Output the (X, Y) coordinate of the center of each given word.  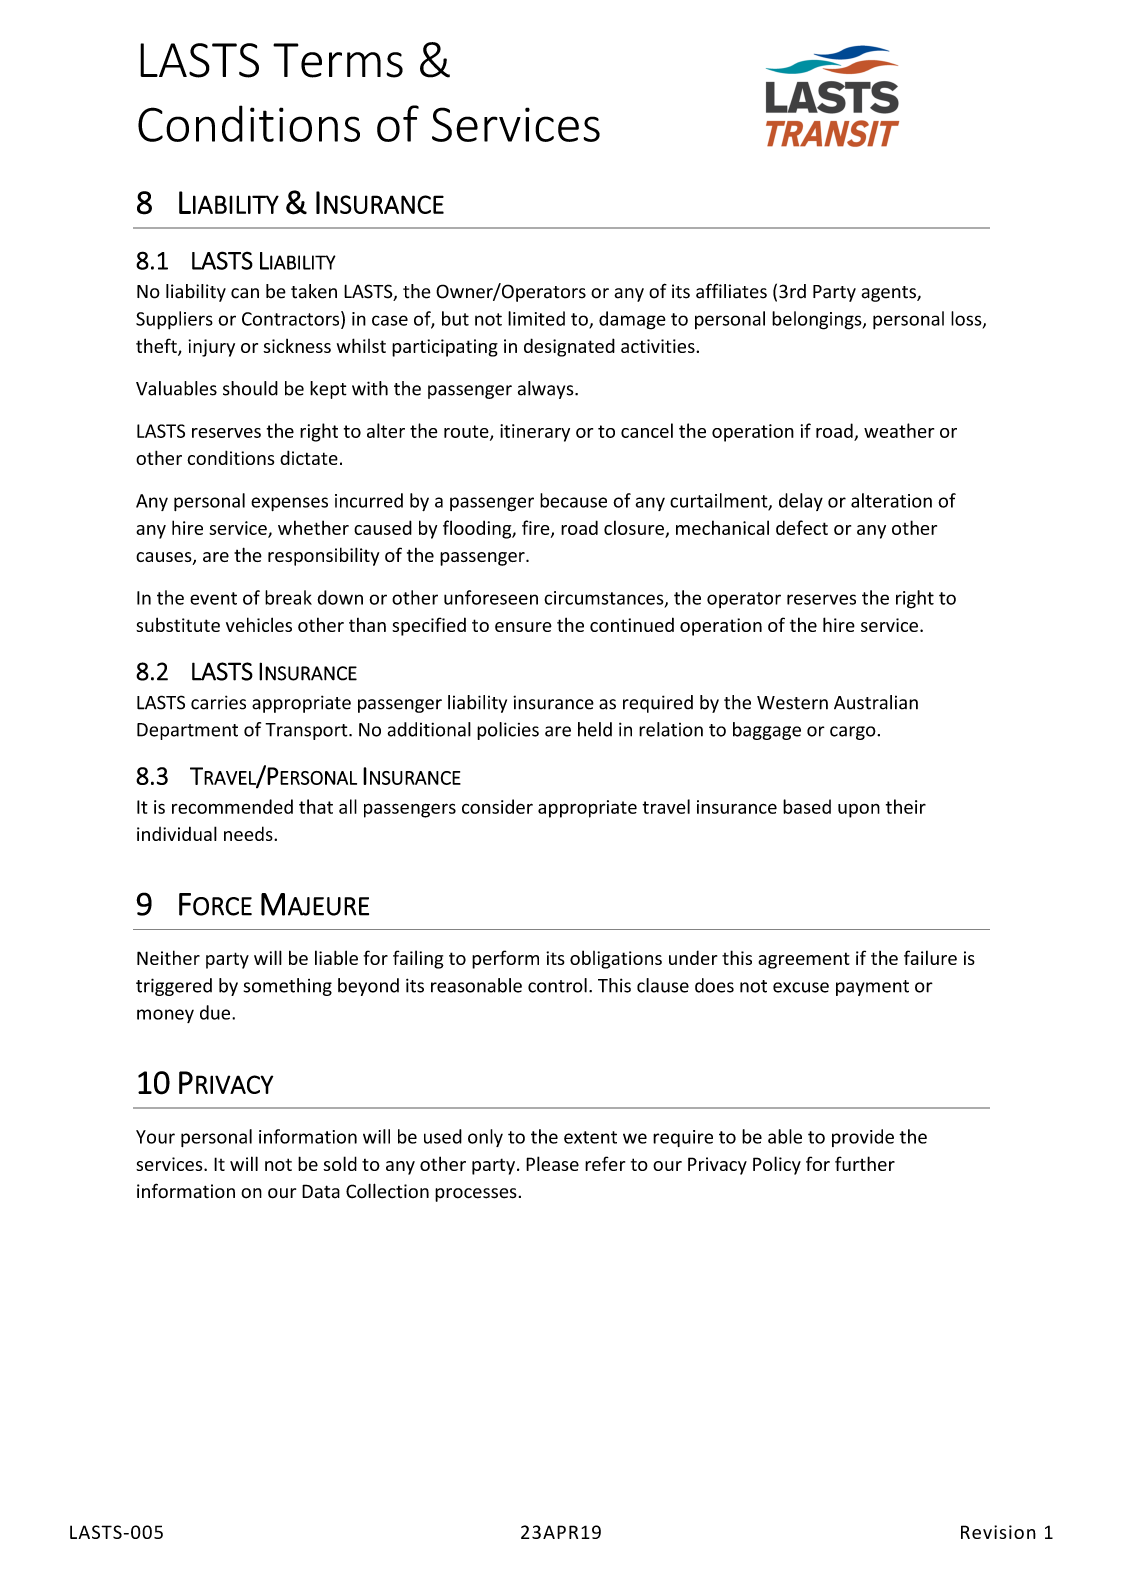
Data (321, 1191)
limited (536, 318)
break (288, 597)
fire (537, 528)
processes (476, 1195)
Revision (998, 1532)
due (216, 1012)
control (557, 985)
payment (872, 988)
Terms (338, 60)
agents (889, 294)
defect (802, 527)
